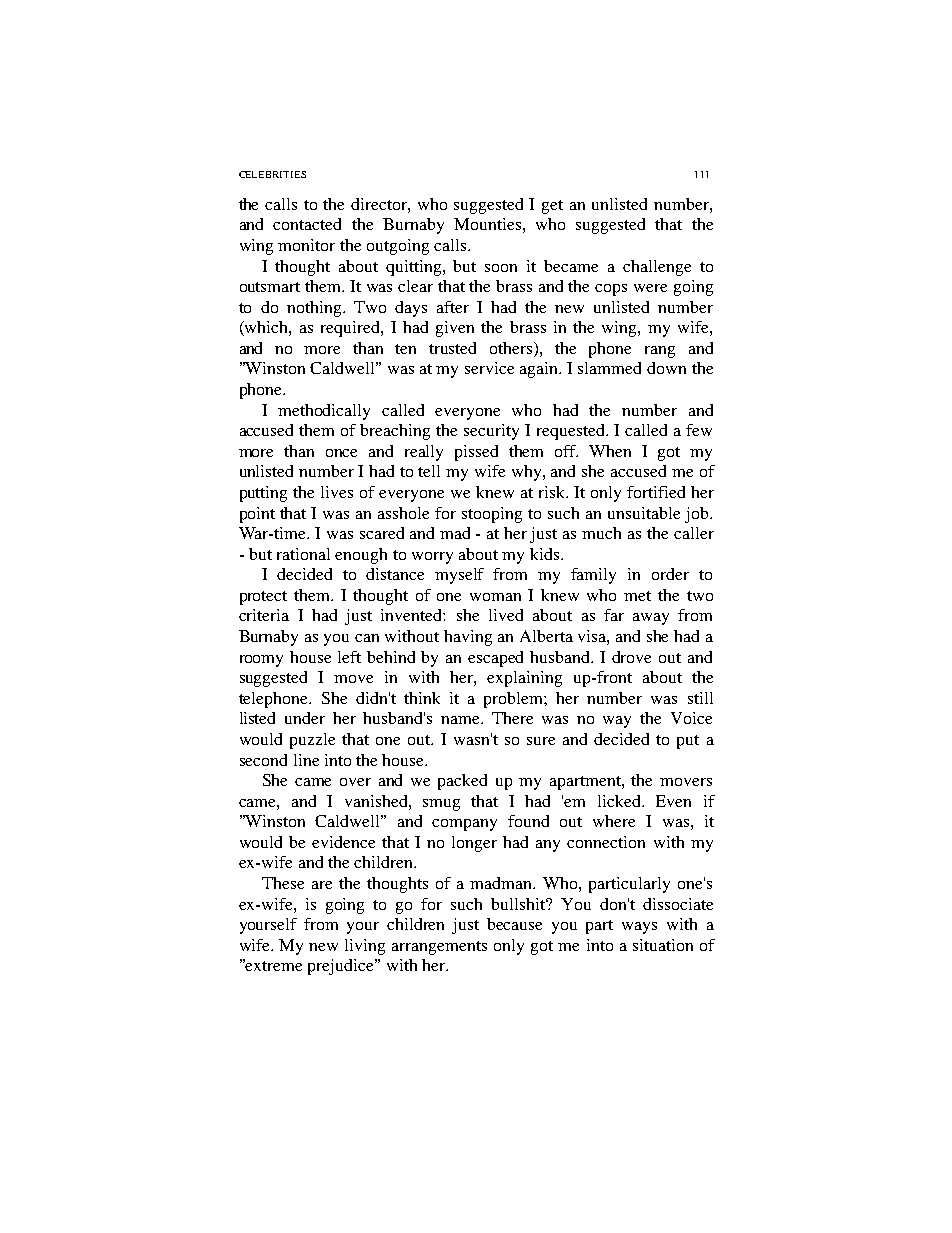  Describe the element at coordinates (307, 224) in the screenshot. I see `contacted` at that location.
